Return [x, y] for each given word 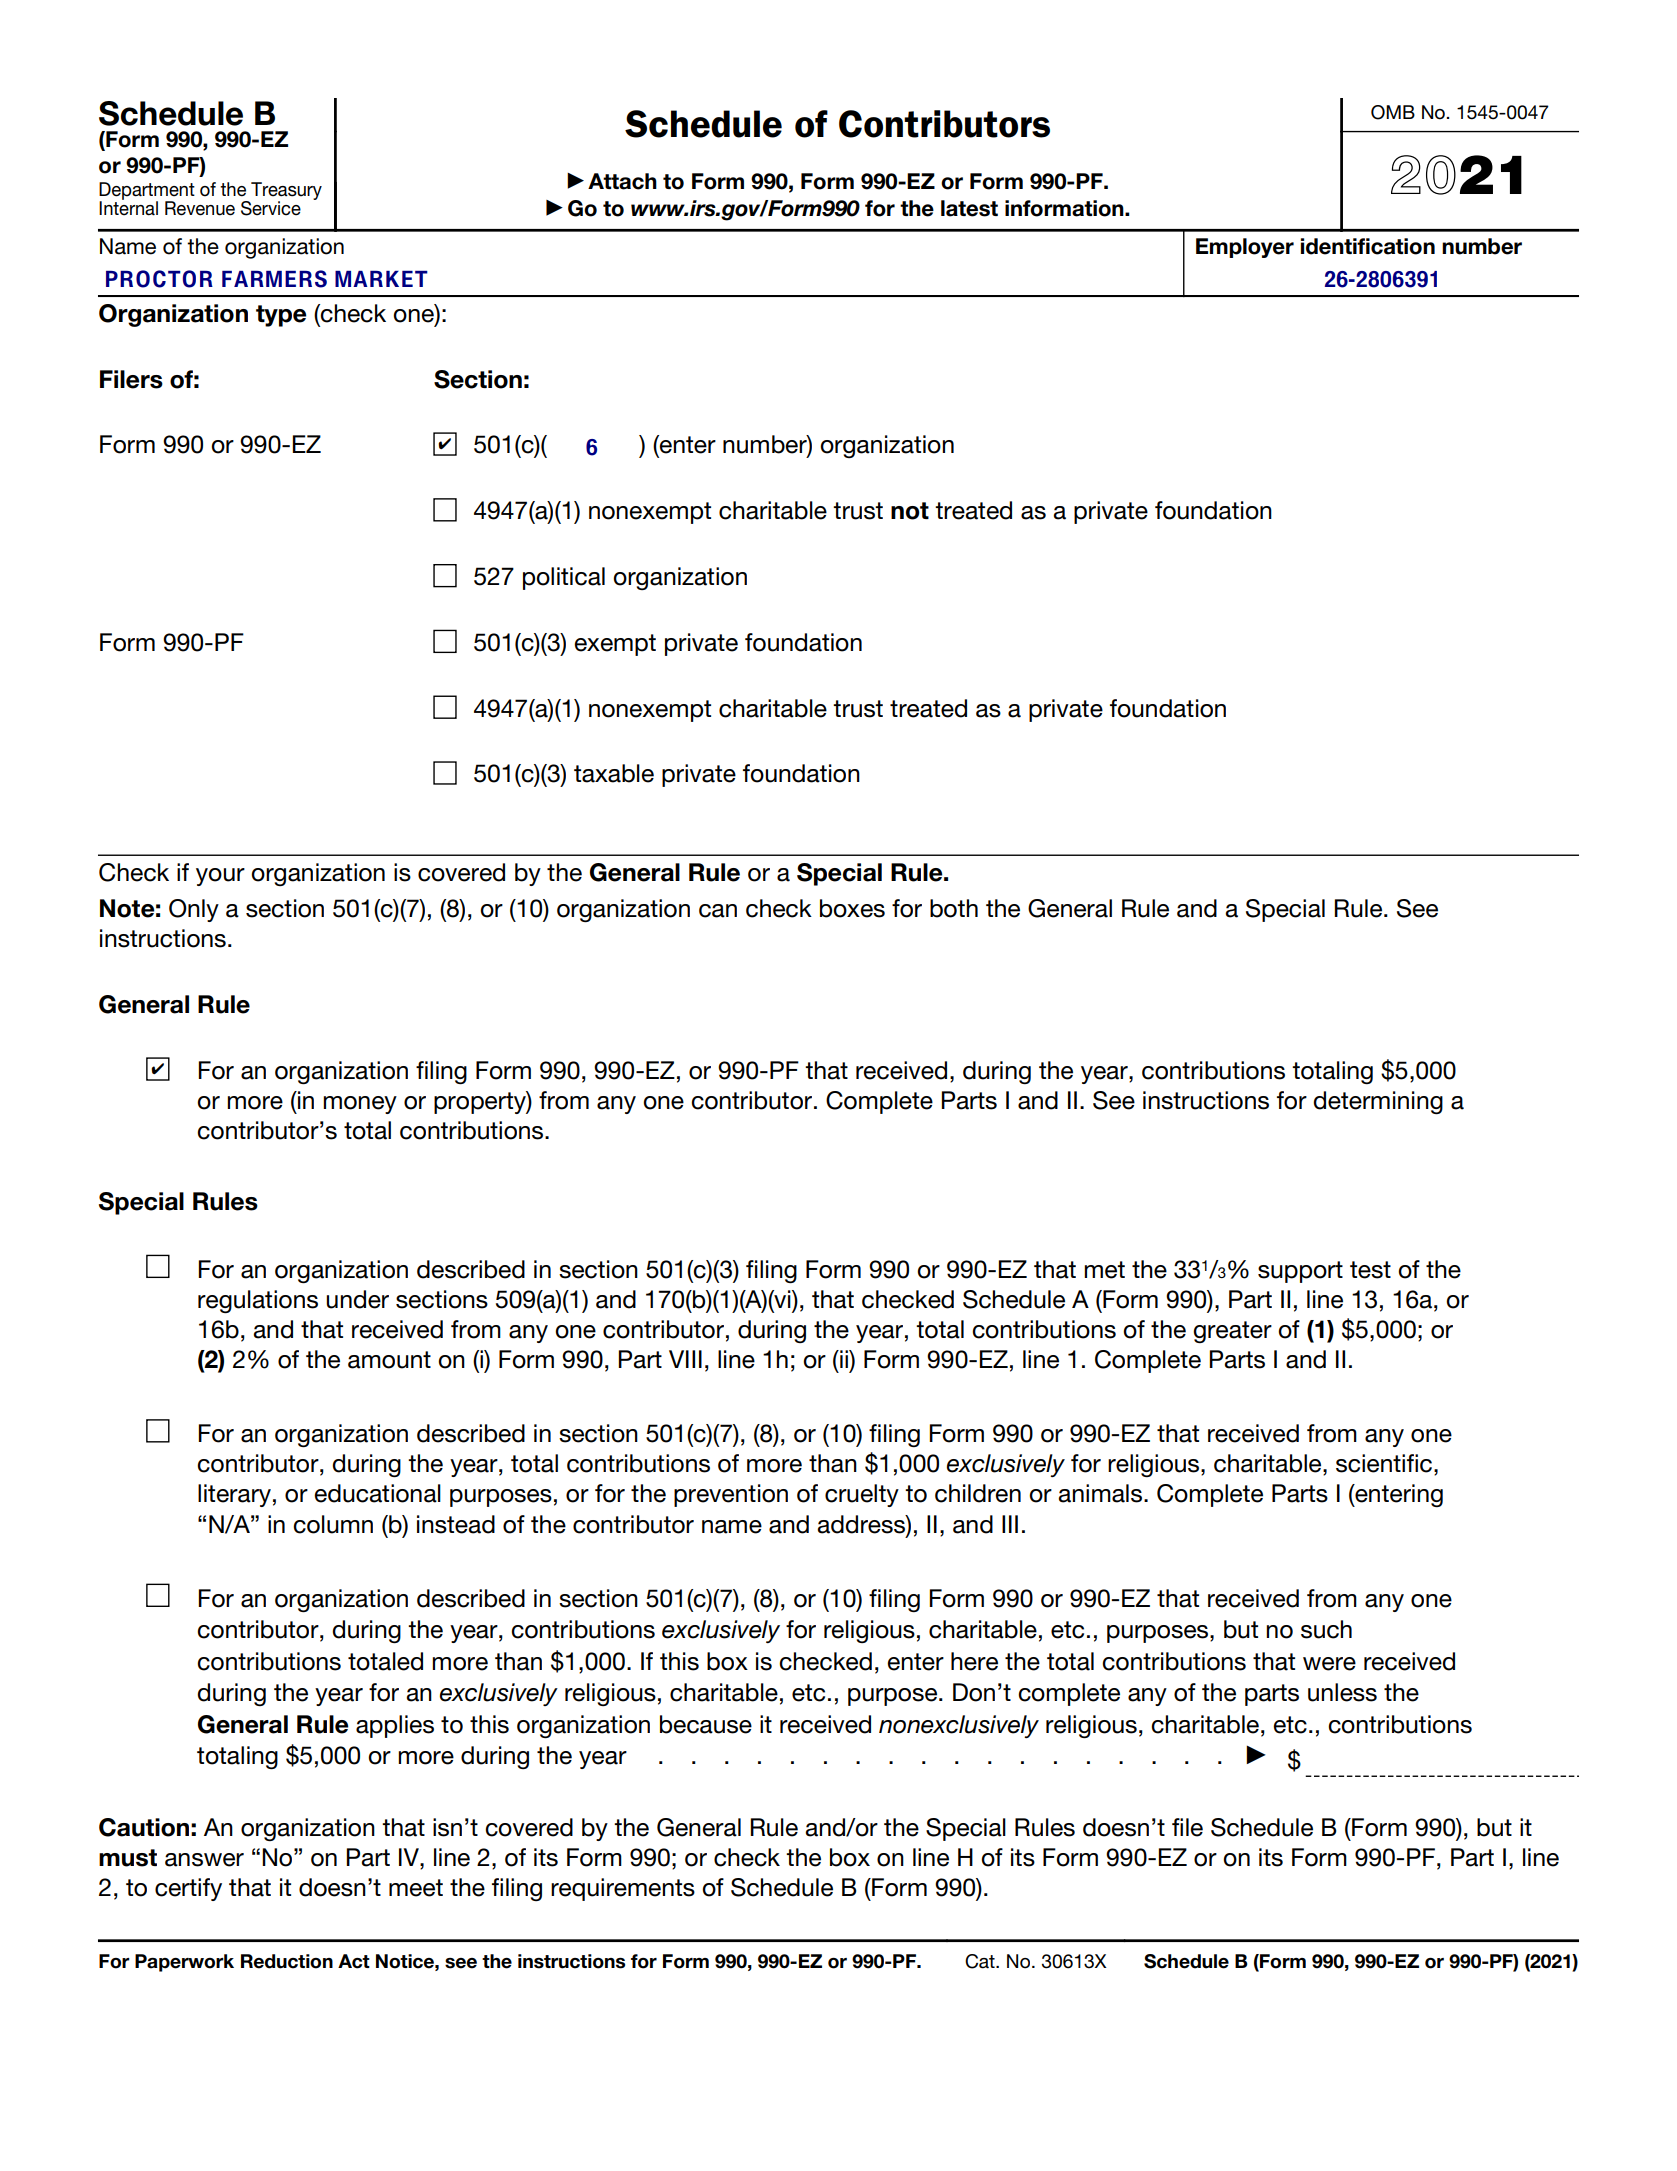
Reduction [287, 1961]
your [220, 877]
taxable [614, 773]
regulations [258, 1301]
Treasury [285, 192]
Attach [622, 181]
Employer [1245, 248]
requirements [623, 1889]
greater [1232, 1332]
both [954, 908]
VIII [685, 1359]
